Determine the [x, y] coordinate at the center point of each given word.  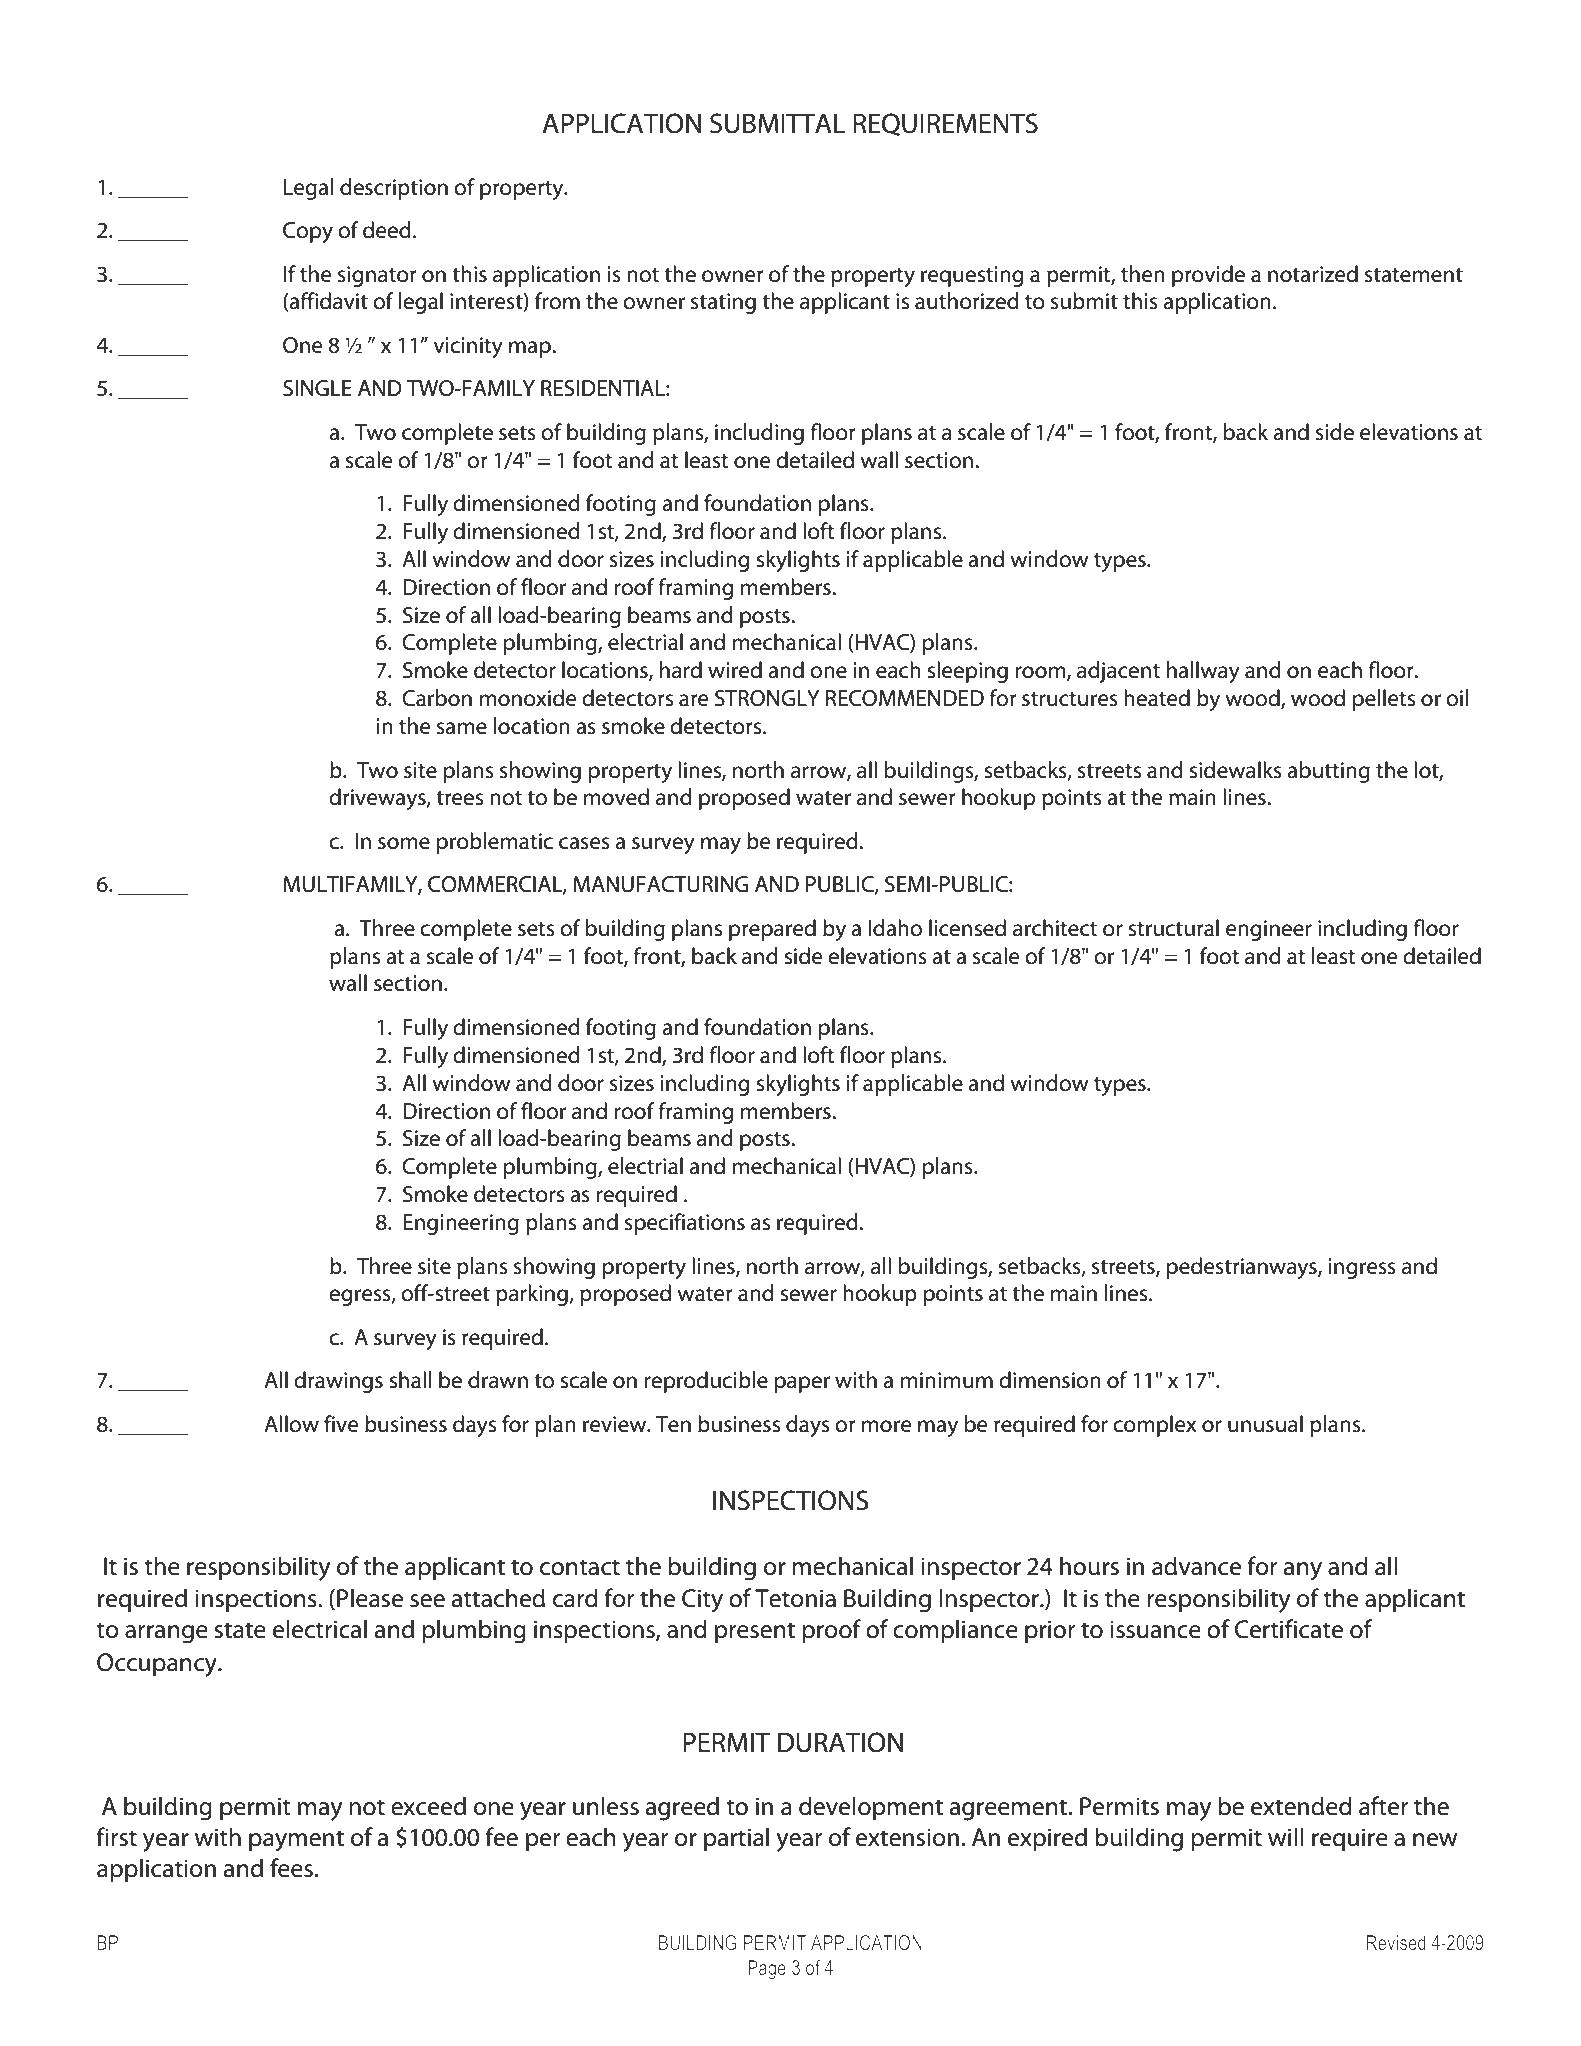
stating [723, 303]
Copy [308, 232]
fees [291, 1868]
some [404, 843]
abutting [1328, 772]
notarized [1313, 274]
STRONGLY [767, 698]
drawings [338, 1382]
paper [802, 1384]
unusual [1265, 1424]
